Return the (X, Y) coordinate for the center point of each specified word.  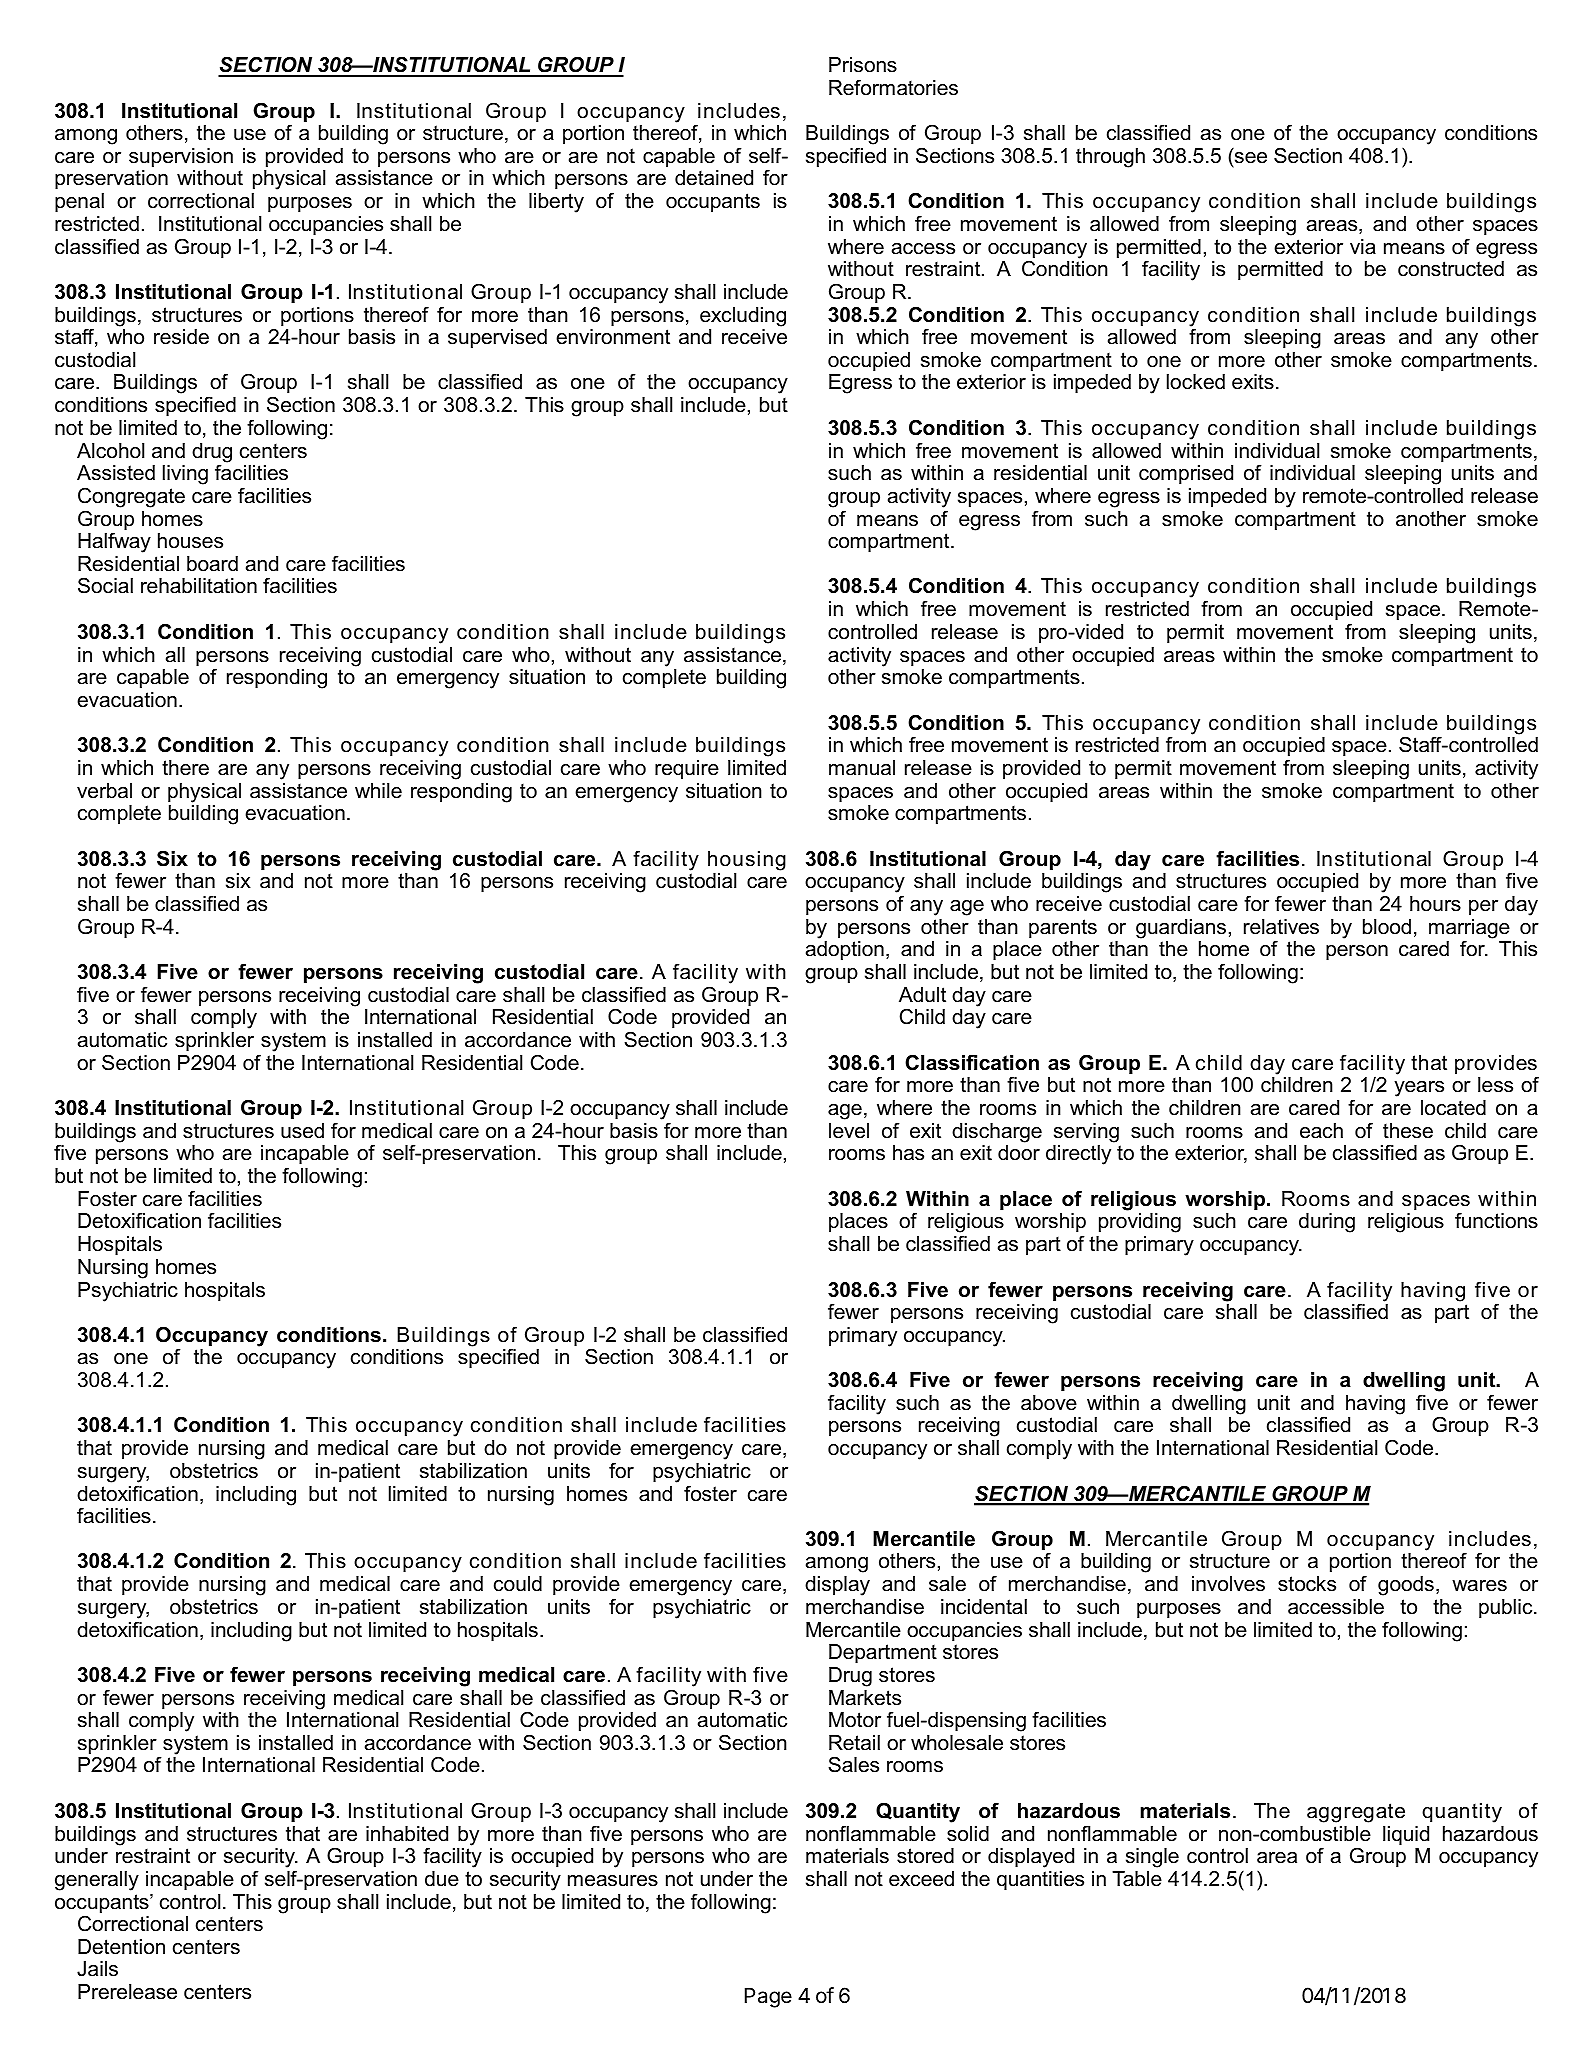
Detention (121, 1947)
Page (768, 1998)
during (1327, 1223)
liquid (1406, 1835)
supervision (181, 157)
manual (862, 768)
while (378, 791)
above (1049, 1403)
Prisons (863, 65)
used (302, 1131)
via (1363, 247)
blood (1387, 927)
